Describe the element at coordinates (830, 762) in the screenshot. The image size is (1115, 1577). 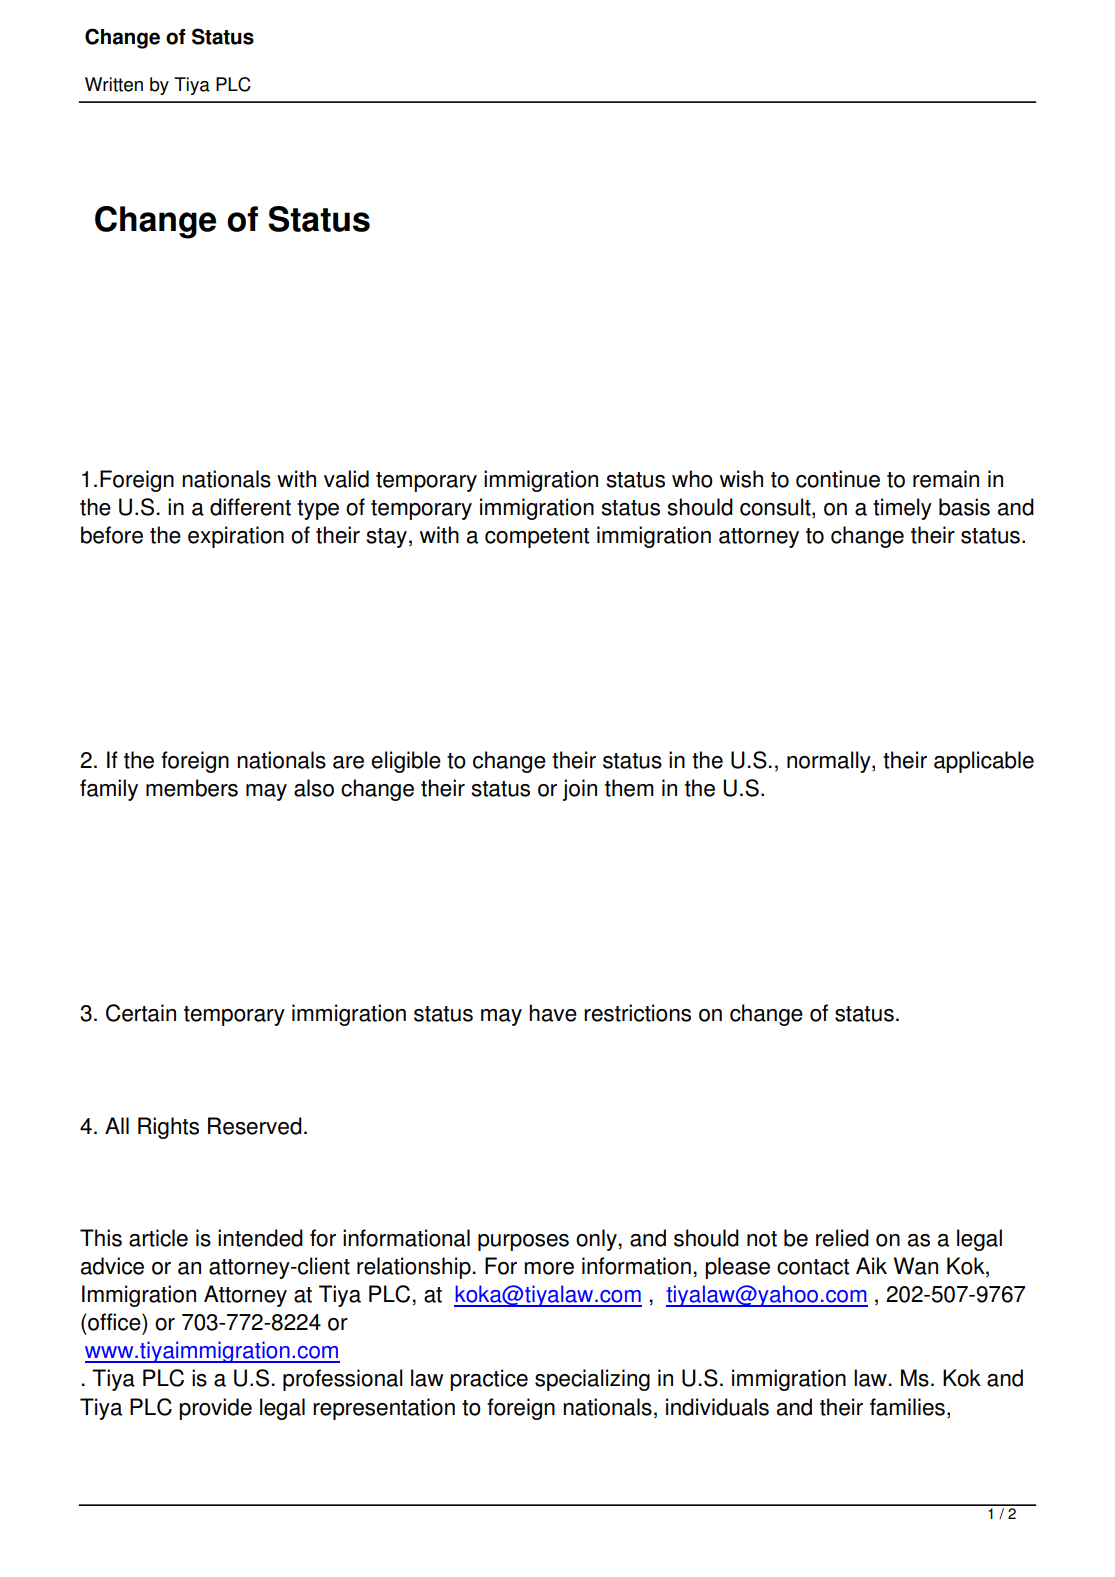
I see `normally` at that location.
